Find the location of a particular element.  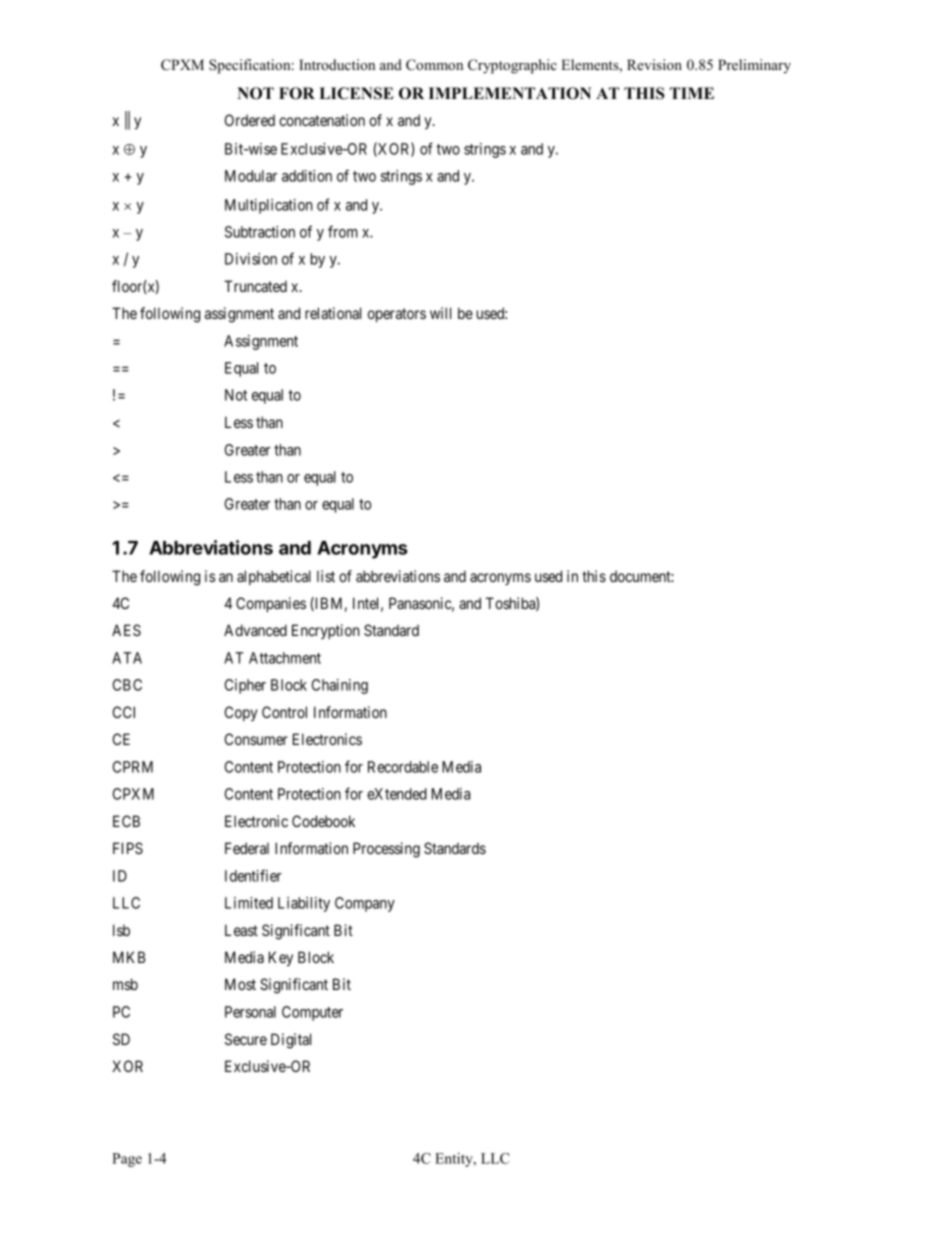

Common is located at coordinates (434, 65).
